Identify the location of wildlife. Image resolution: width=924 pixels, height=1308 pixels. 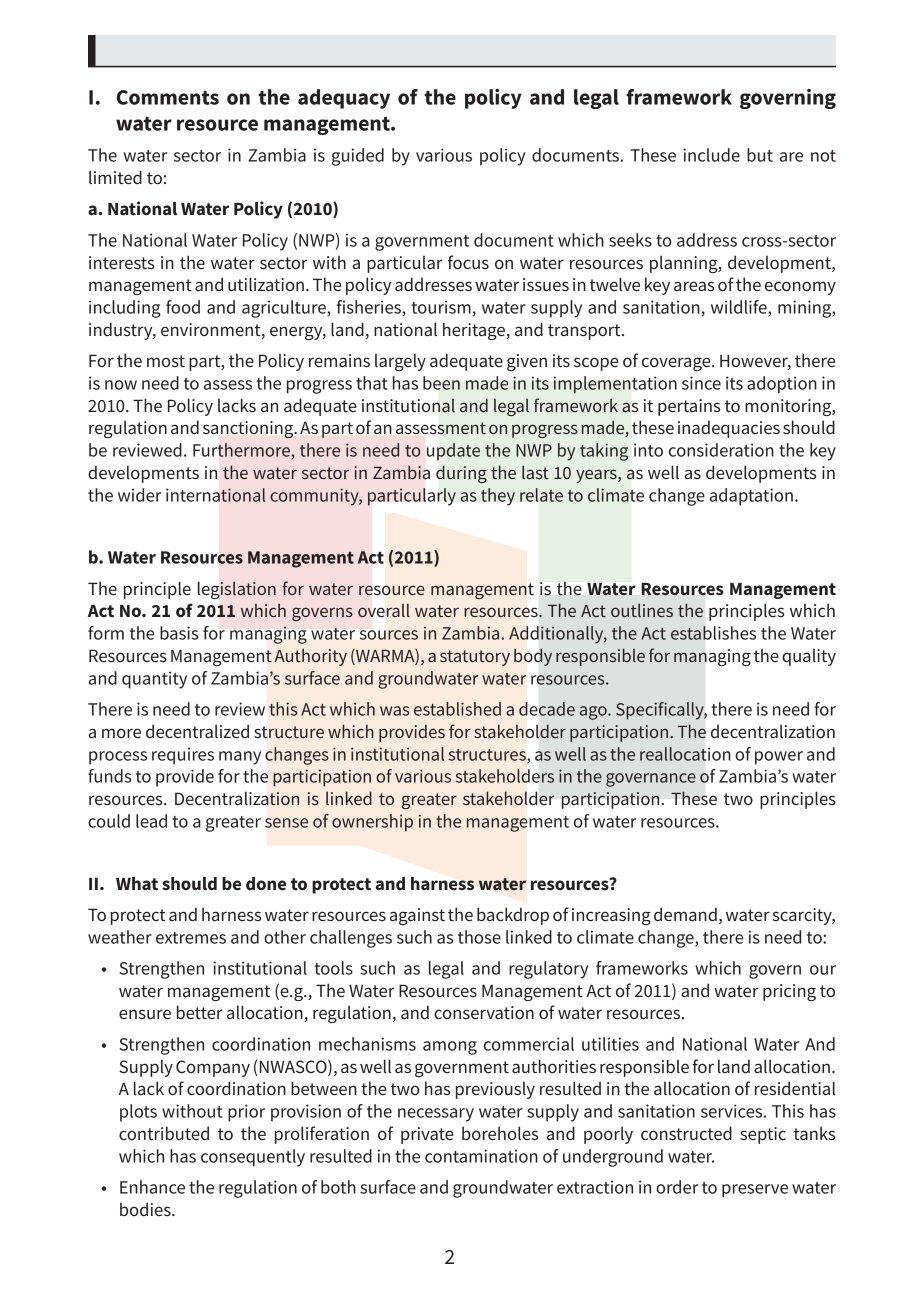
(740, 308).
